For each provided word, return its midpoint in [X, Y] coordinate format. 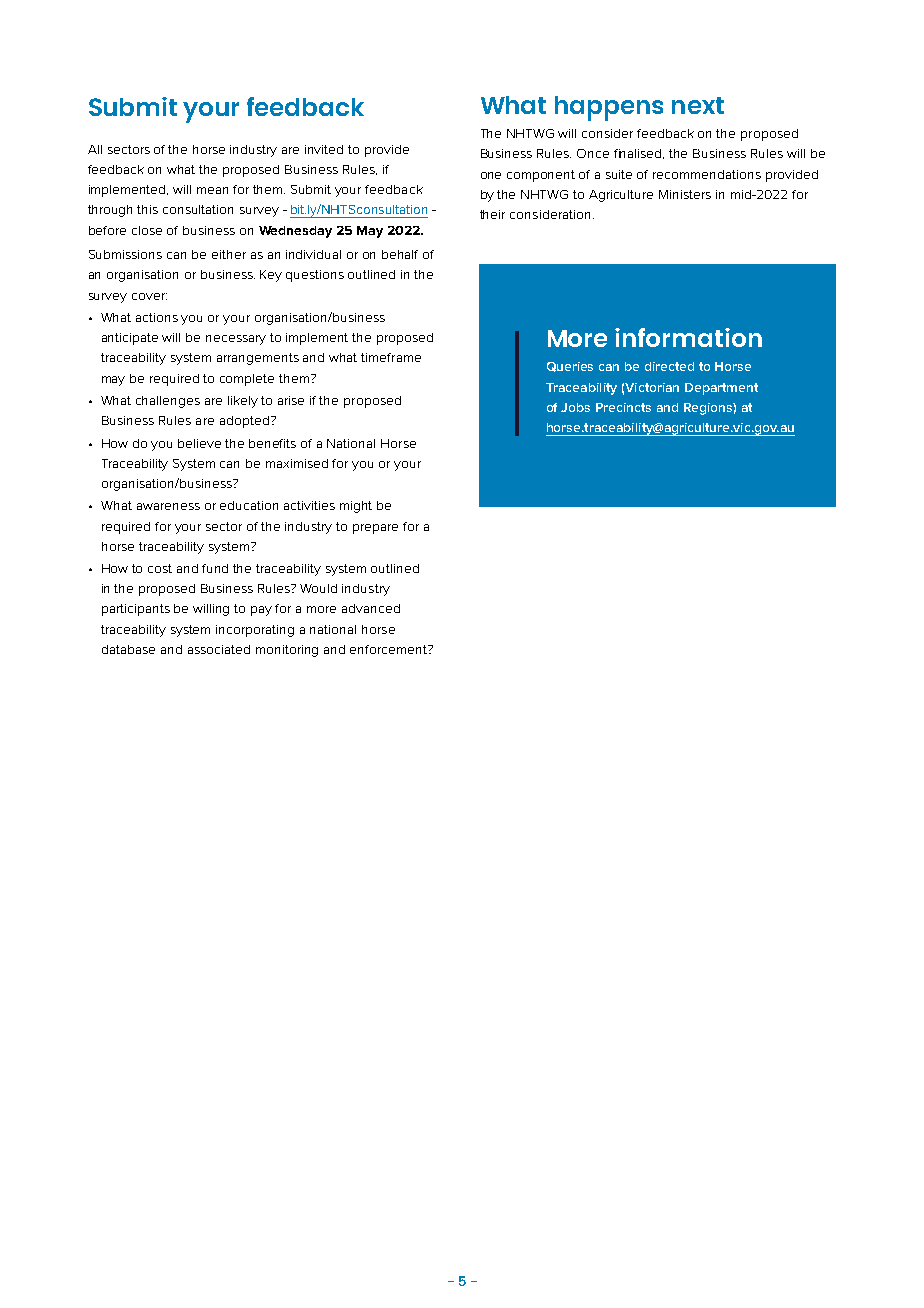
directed [669, 366]
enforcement [389, 649]
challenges [168, 402]
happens [609, 108]
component [541, 176]
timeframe [391, 357]
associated [219, 649]
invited [324, 149]
